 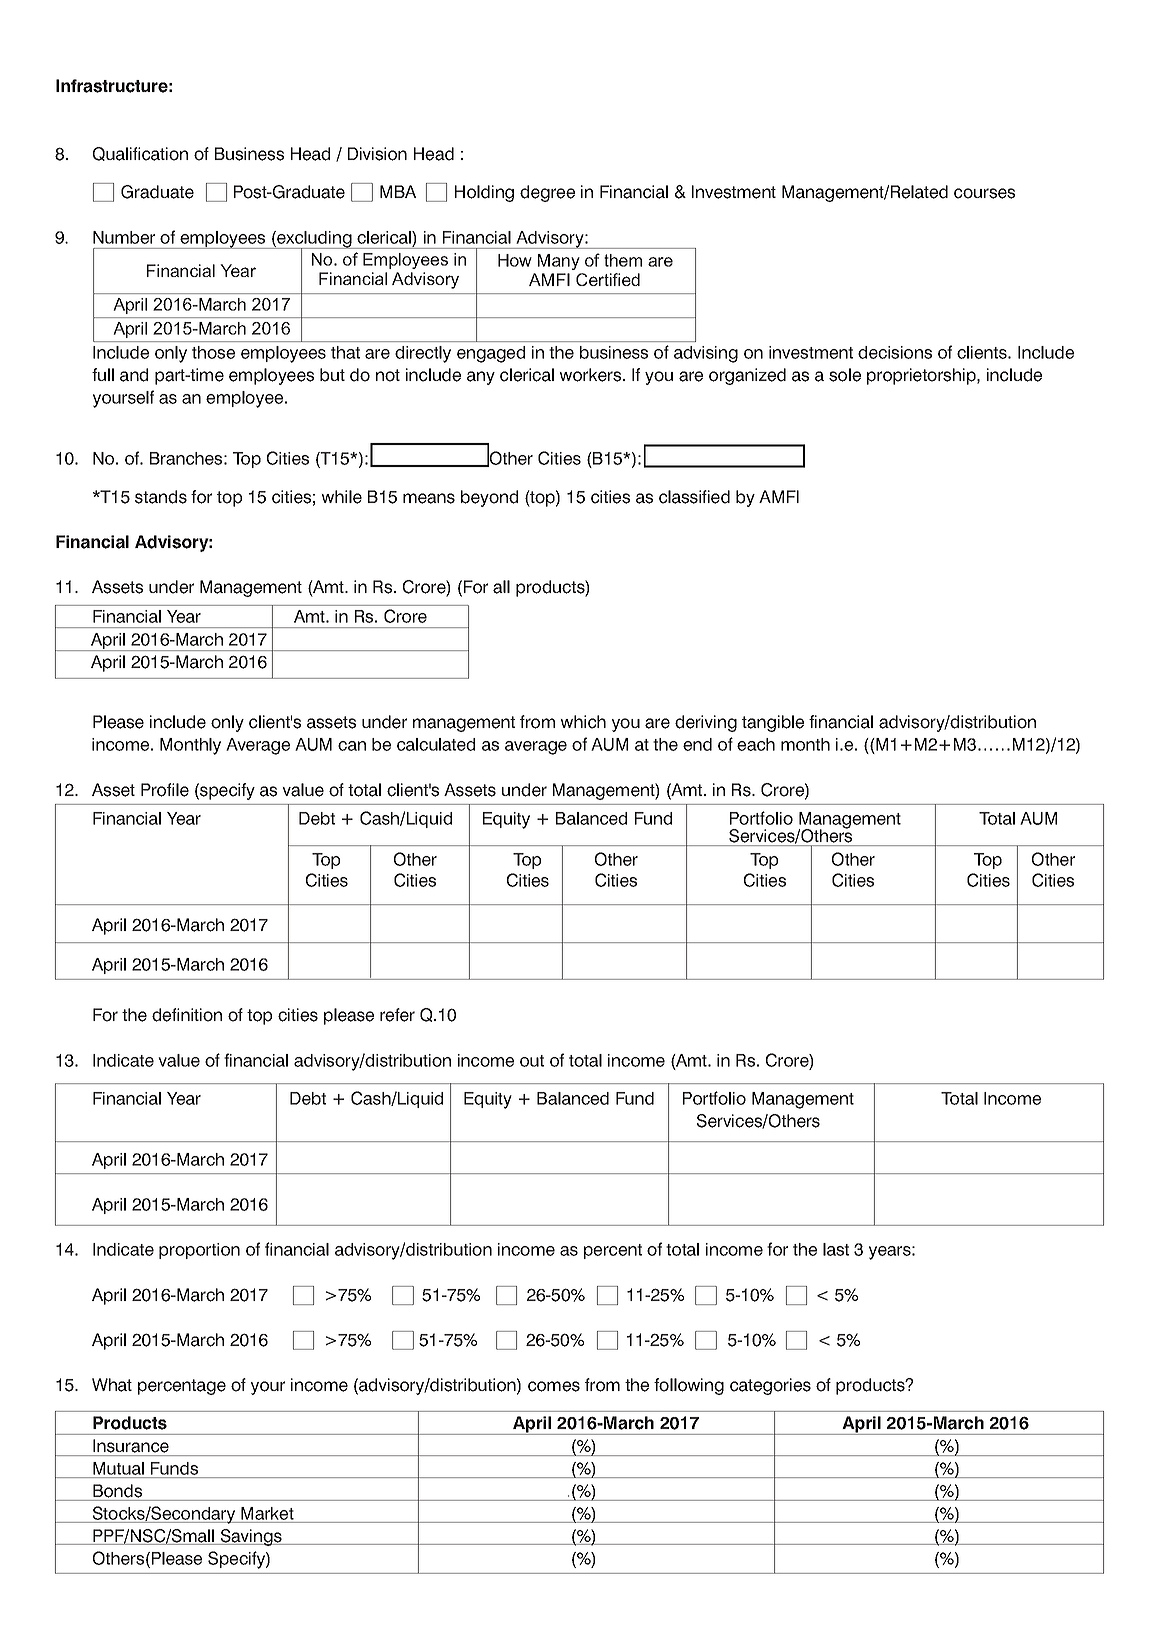 What do you see at coordinates (554, 1386) in the screenshot?
I see `comes` at bounding box center [554, 1386].
